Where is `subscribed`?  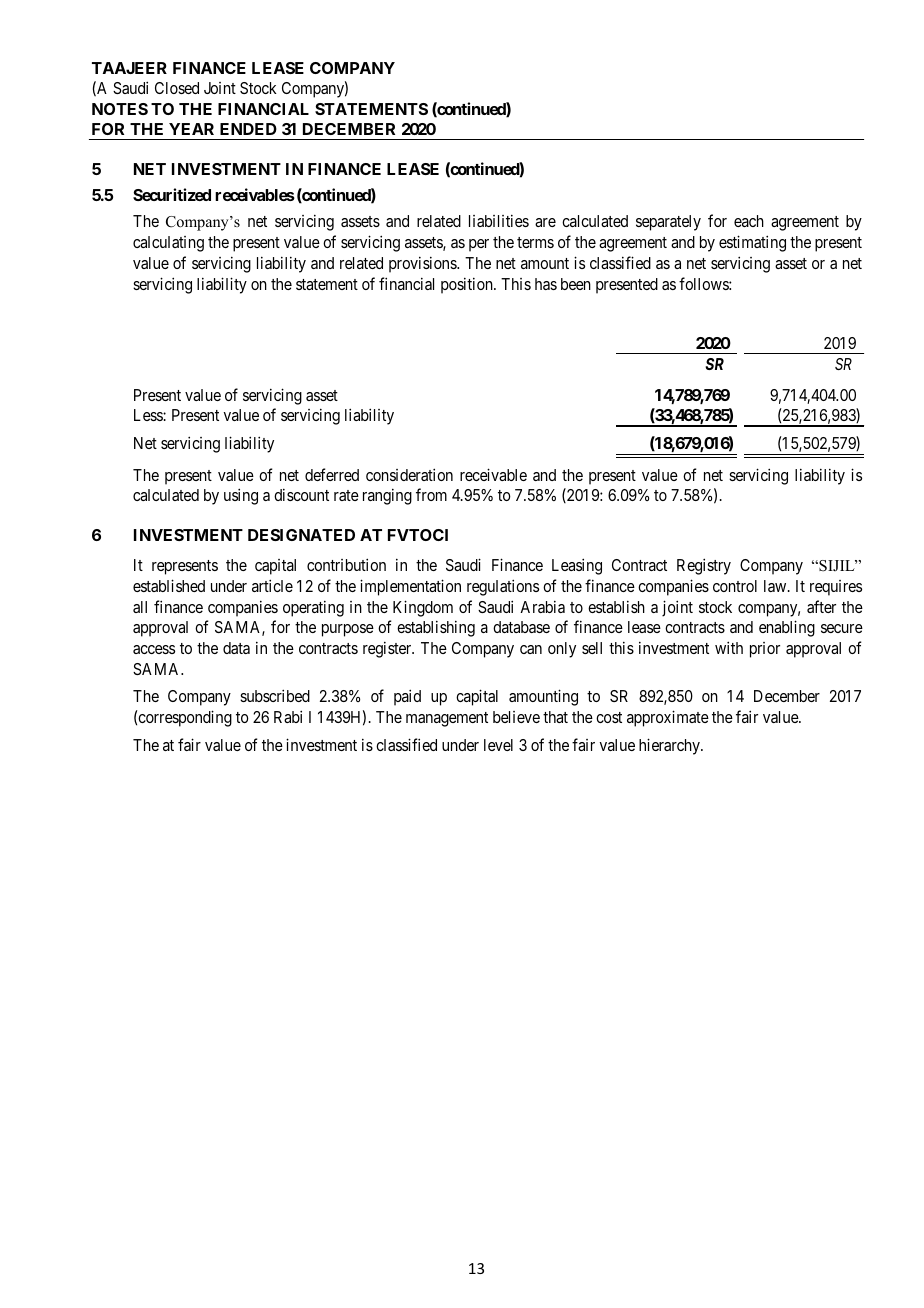
subscribed is located at coordinates (275, 695).
